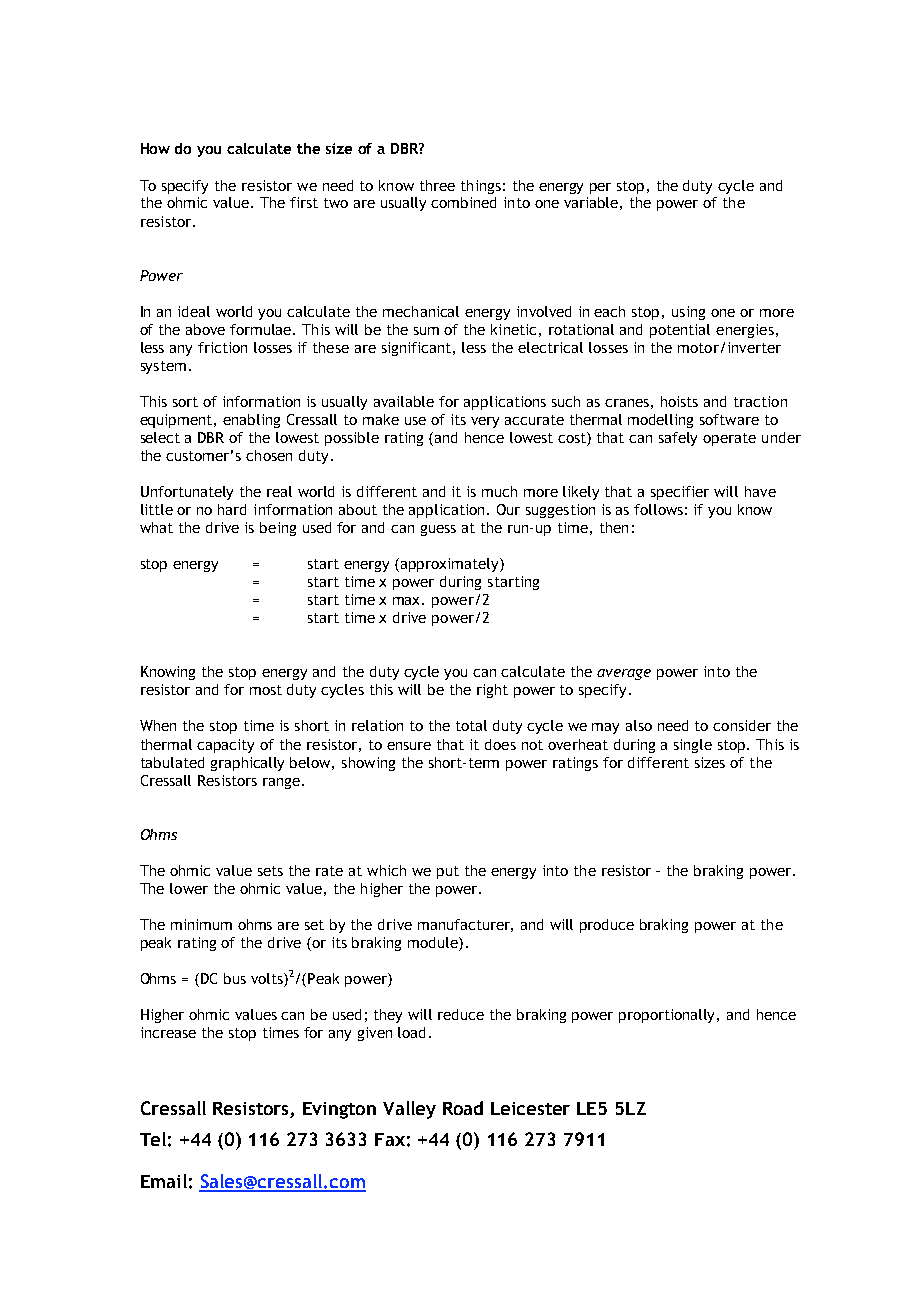  Describe the element at coordinates (434, 944) in the screenshot. I see `module` at that location.
